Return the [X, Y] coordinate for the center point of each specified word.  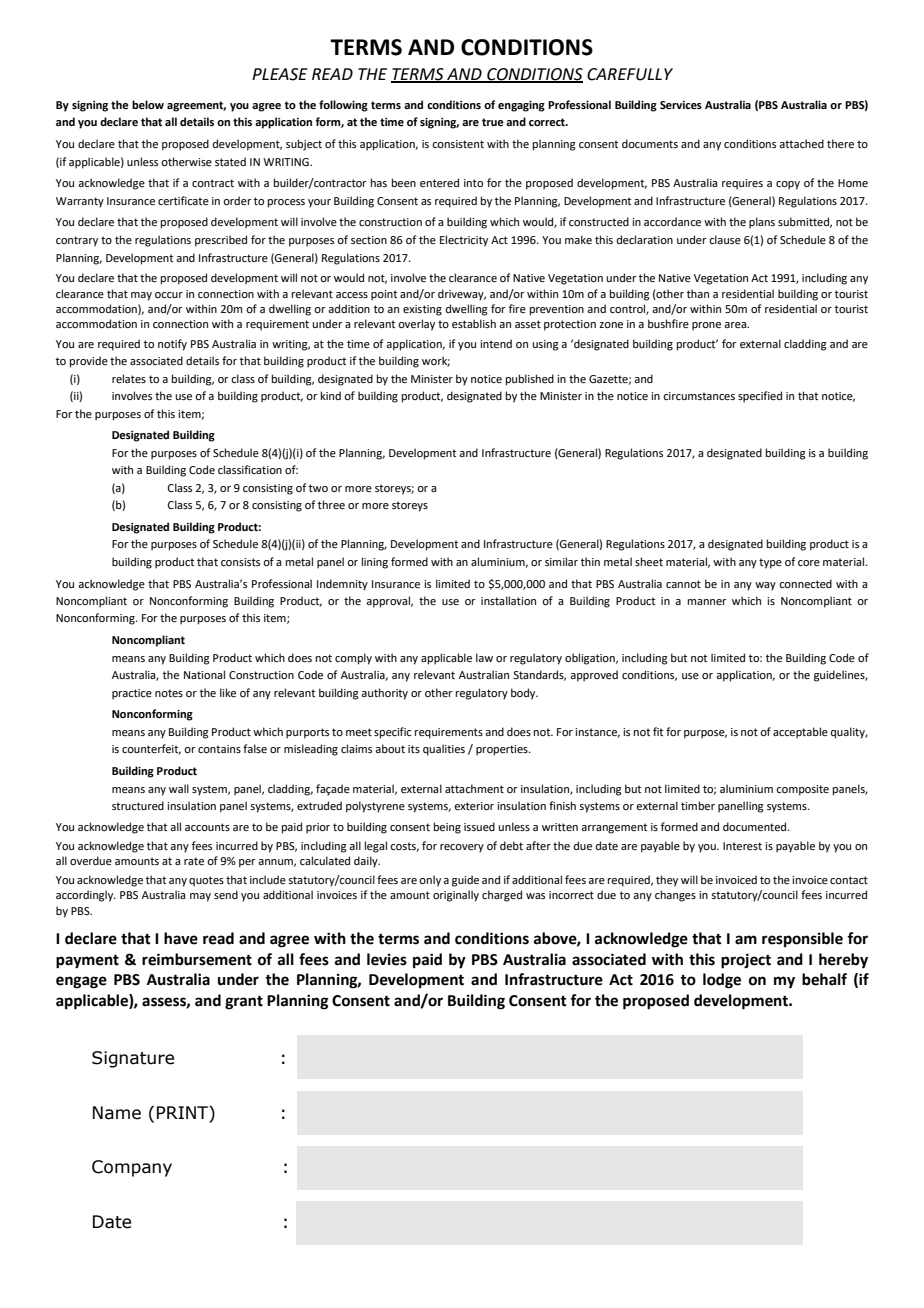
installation [508, 600]
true [493, 122]
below [148, 104]
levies [387, 959]
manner [707, 602]
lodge [722, 981]
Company [132, 1168]
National [204, 674]
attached [801, 143]
